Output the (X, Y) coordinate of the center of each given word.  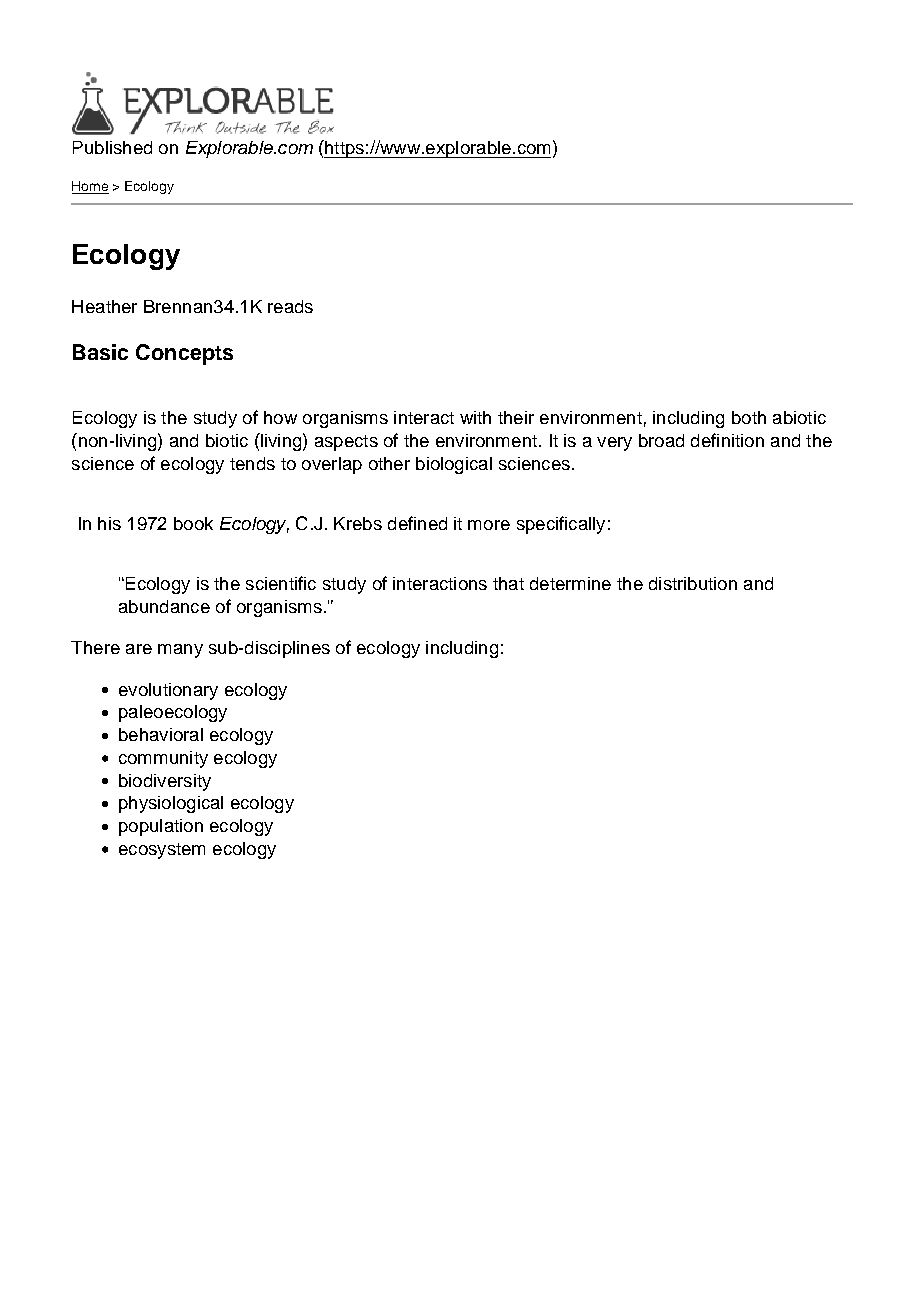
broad (661, 440)
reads (290, 306)
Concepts (184, 354)
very (614, 444)
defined (417, 523)
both (749, 417)
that (508, 583)
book (193, 523)
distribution (693, 583)
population (161, 827)
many (180, 651)
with (475, 417)
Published (112, 147)
